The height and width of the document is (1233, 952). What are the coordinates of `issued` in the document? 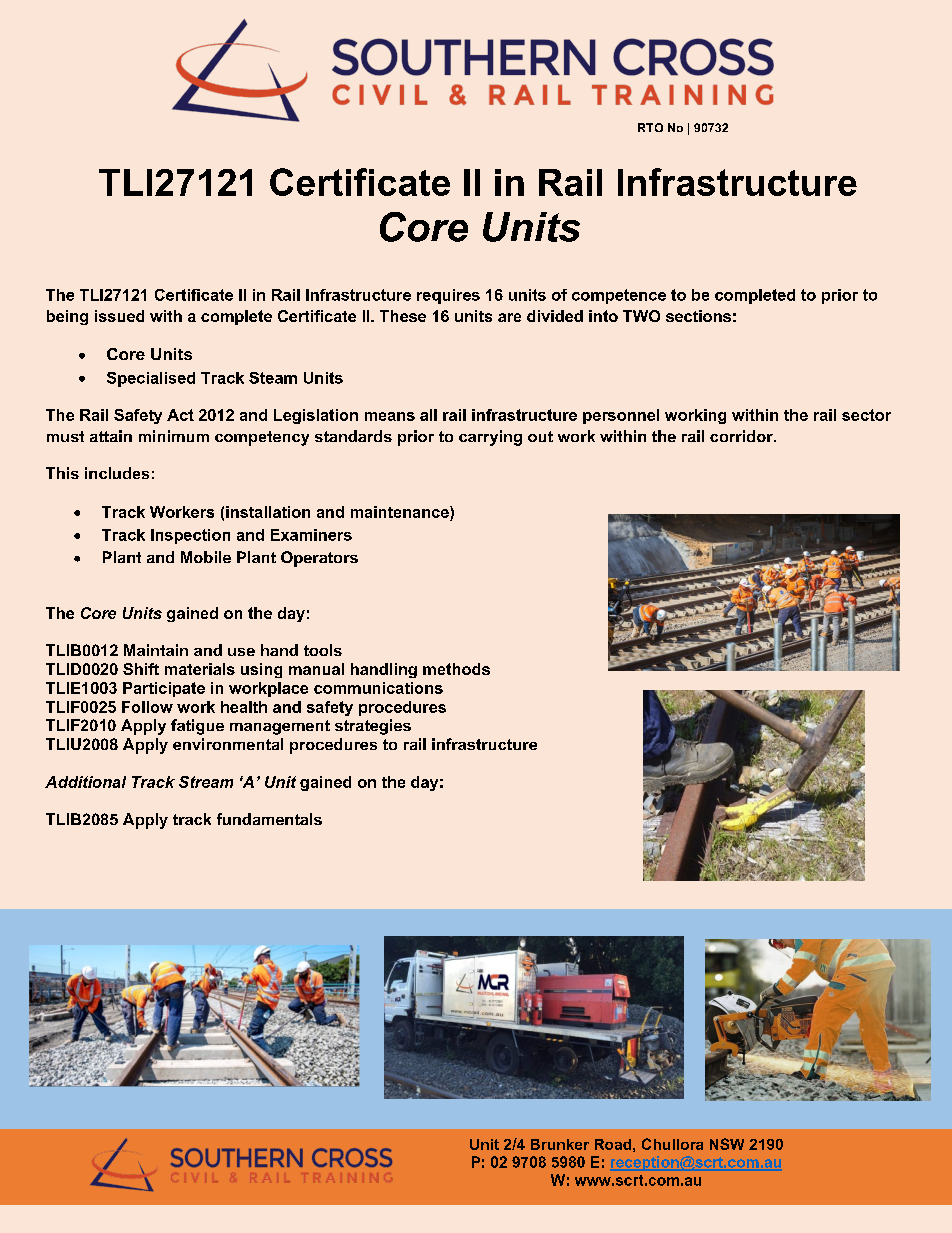 It's located at (119, 316).
